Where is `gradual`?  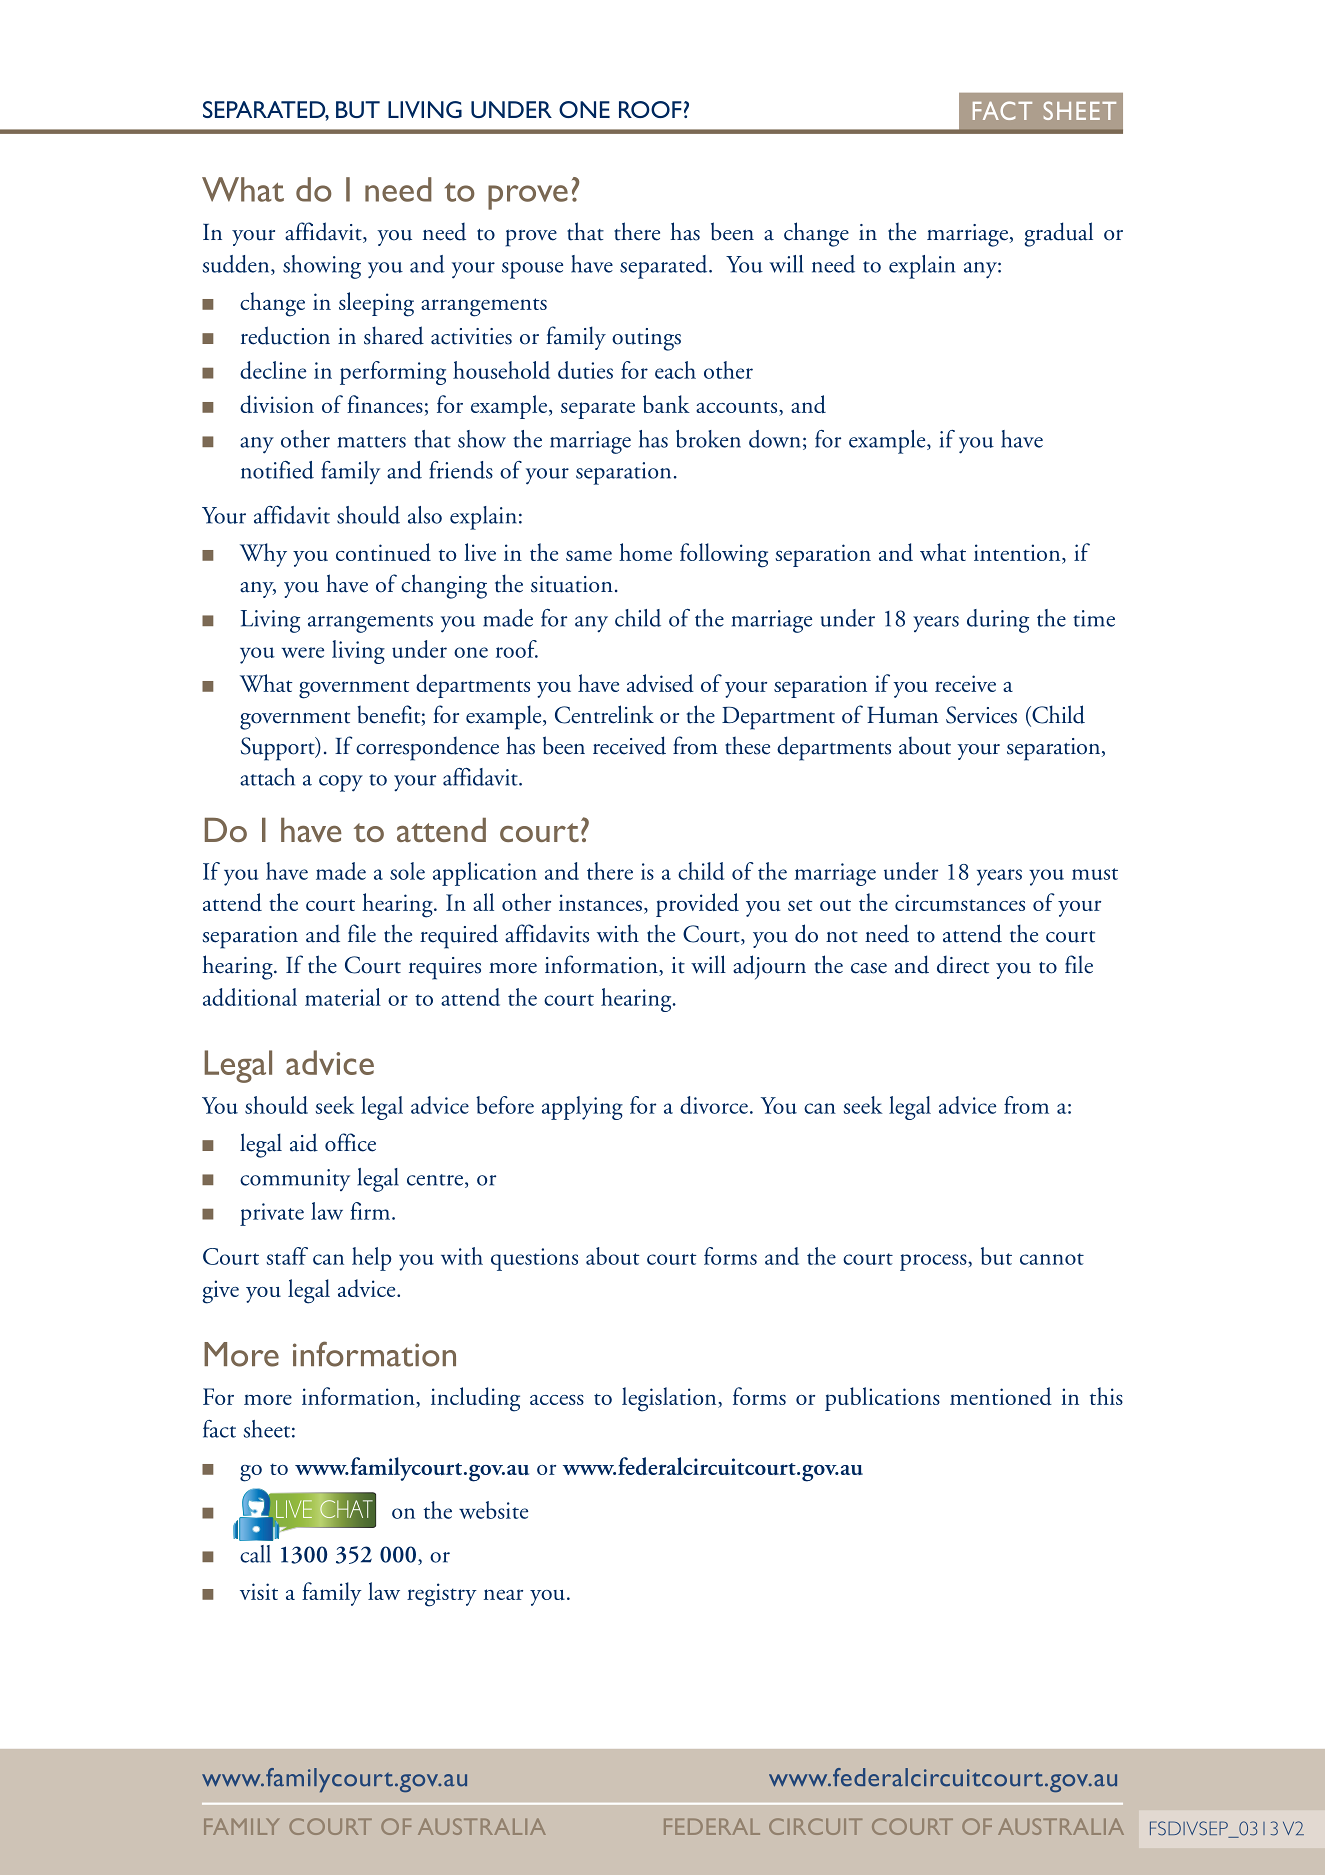 gradual is located at coordinates (1059, 234).
